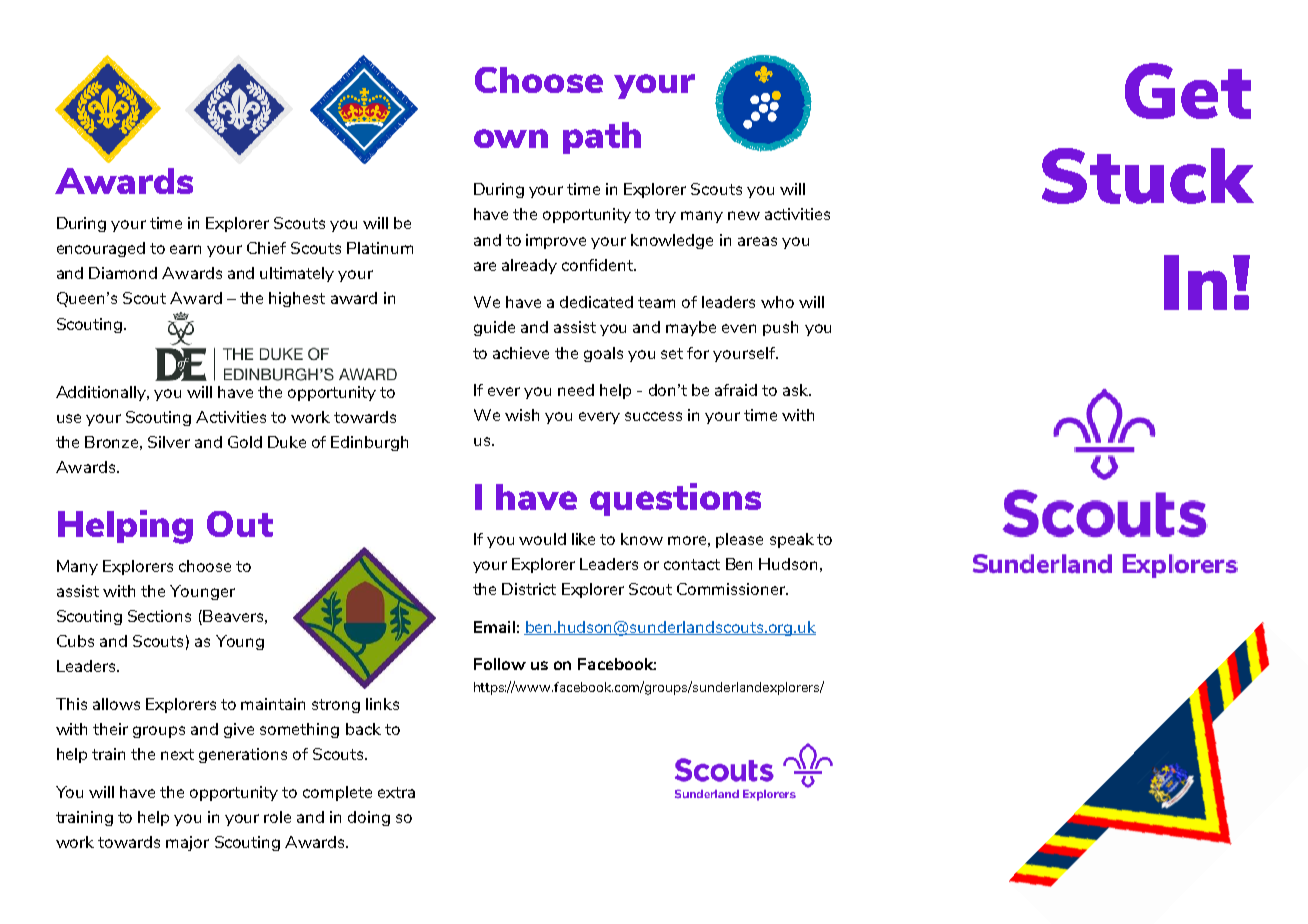 Image resolution: width=1308 pixels, height=924 pixels. What do you see at coordinates (792, 540) in the image?
I see `speak` at bounding box center [792, 540].
